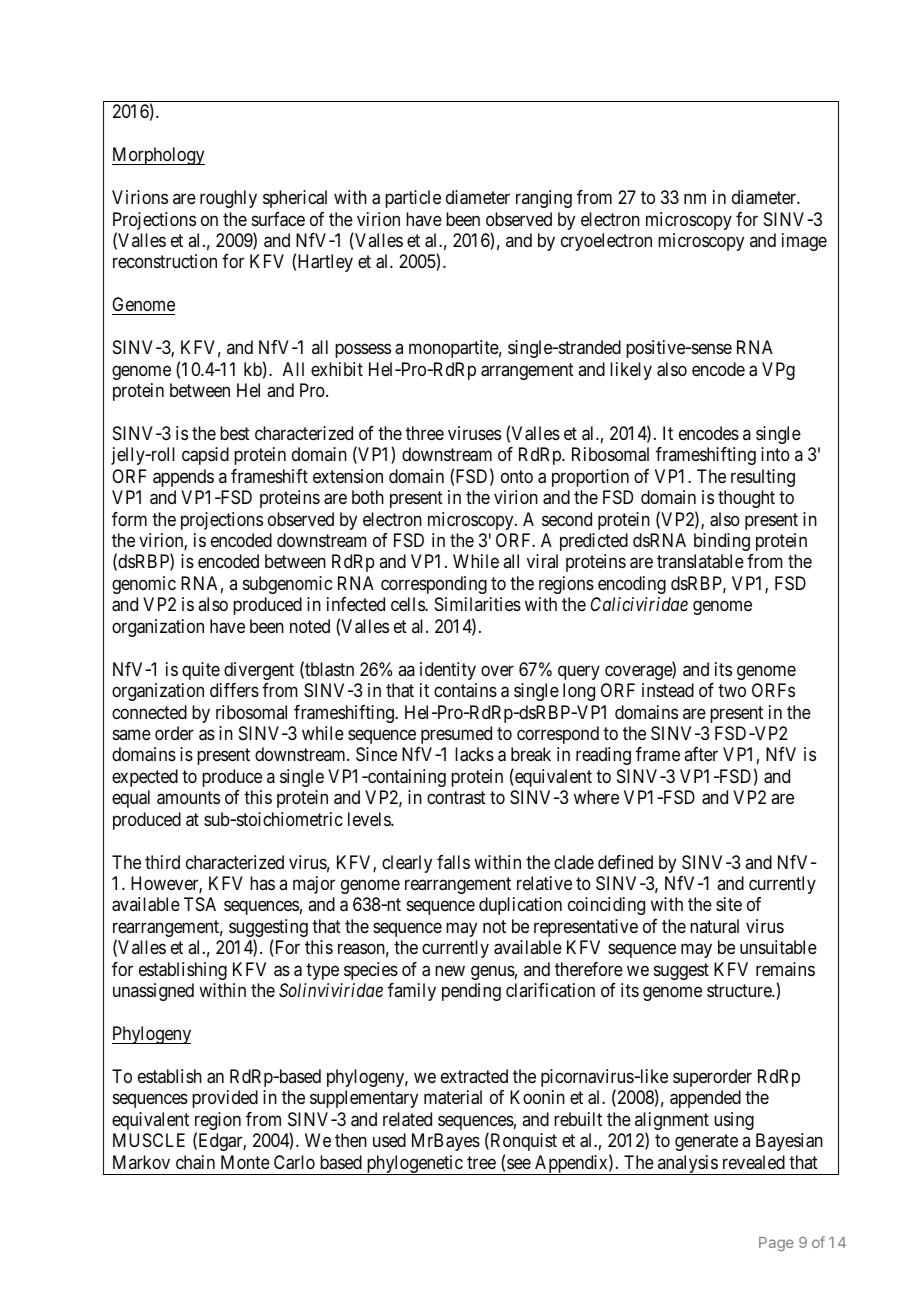 This document has width=924, height=1307. I want to click on chain, so click(195, 1162).
